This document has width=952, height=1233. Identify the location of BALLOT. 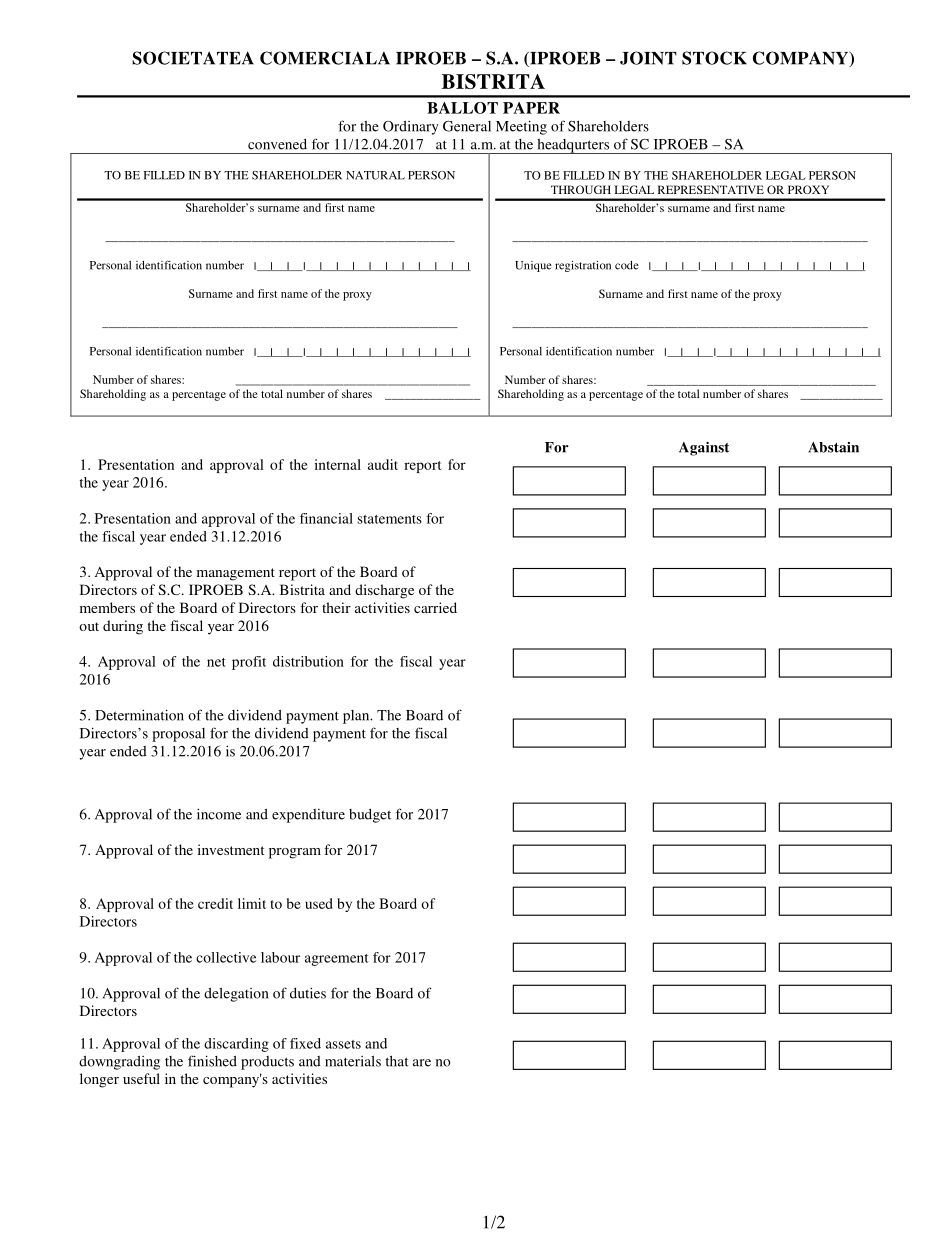
(462, 108).
